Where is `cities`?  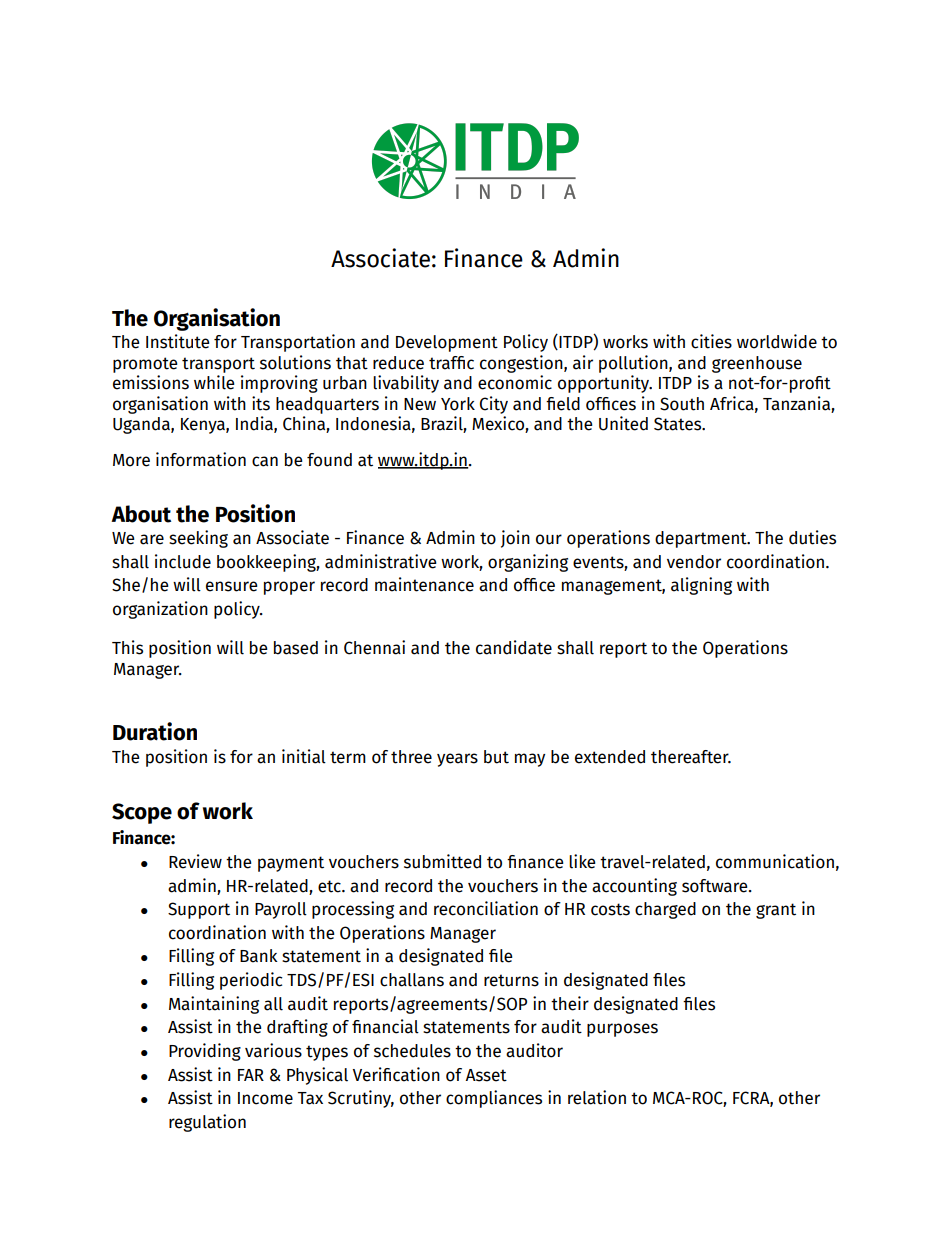 cities is located at coordinates (711, 341).
